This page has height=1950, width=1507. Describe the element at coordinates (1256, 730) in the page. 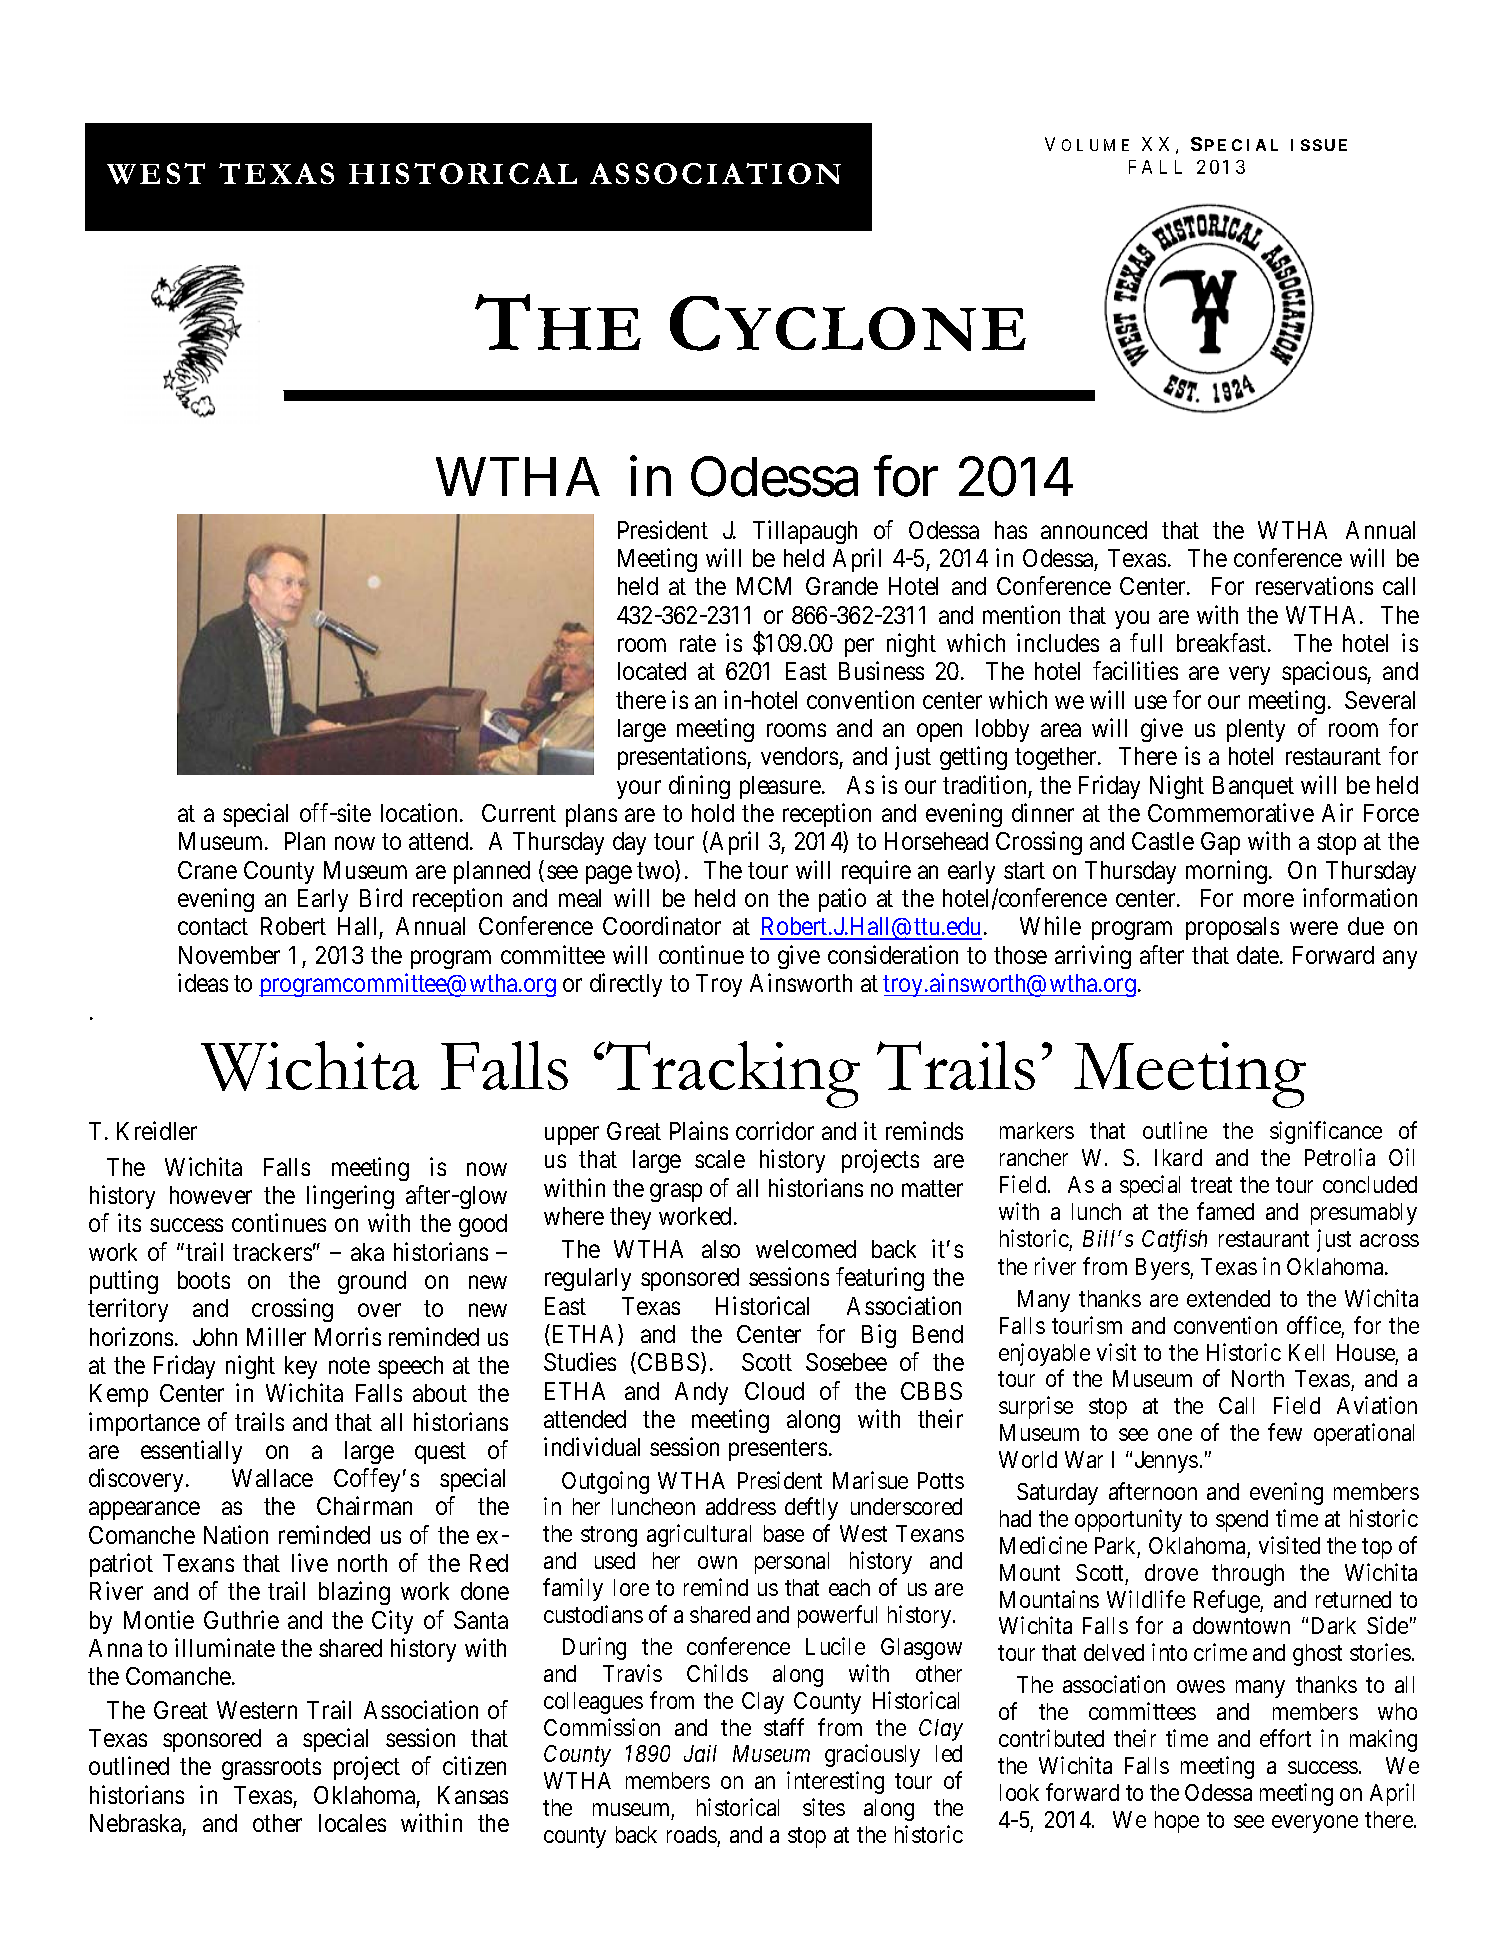

I see `plenty` at that location.
